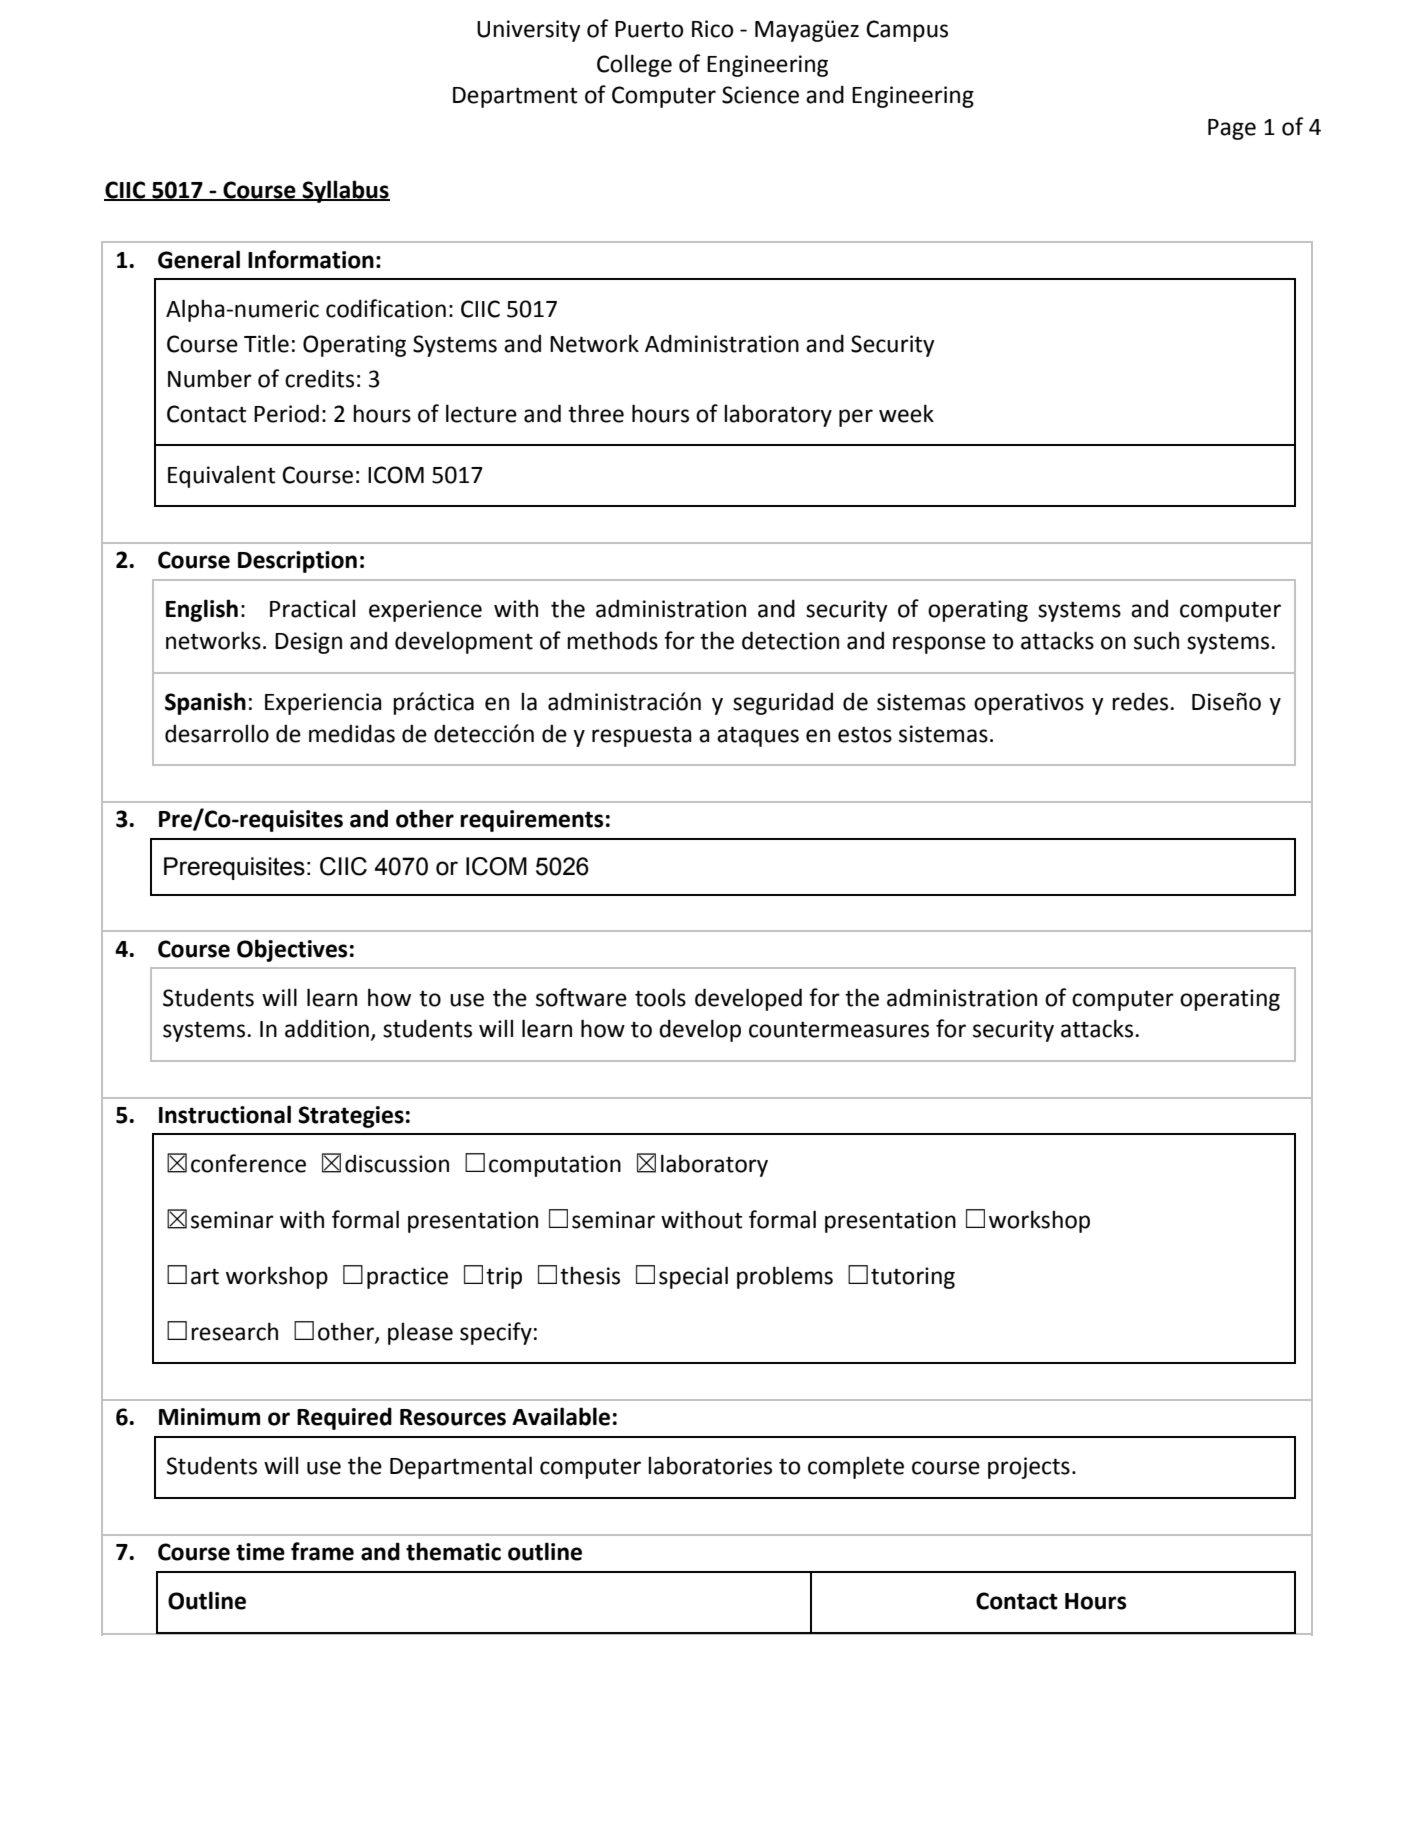 The width and height of the document is (1427, 1847). Describe the element at coordinates (322, 1551) in the document. I see `frame` at that location.
